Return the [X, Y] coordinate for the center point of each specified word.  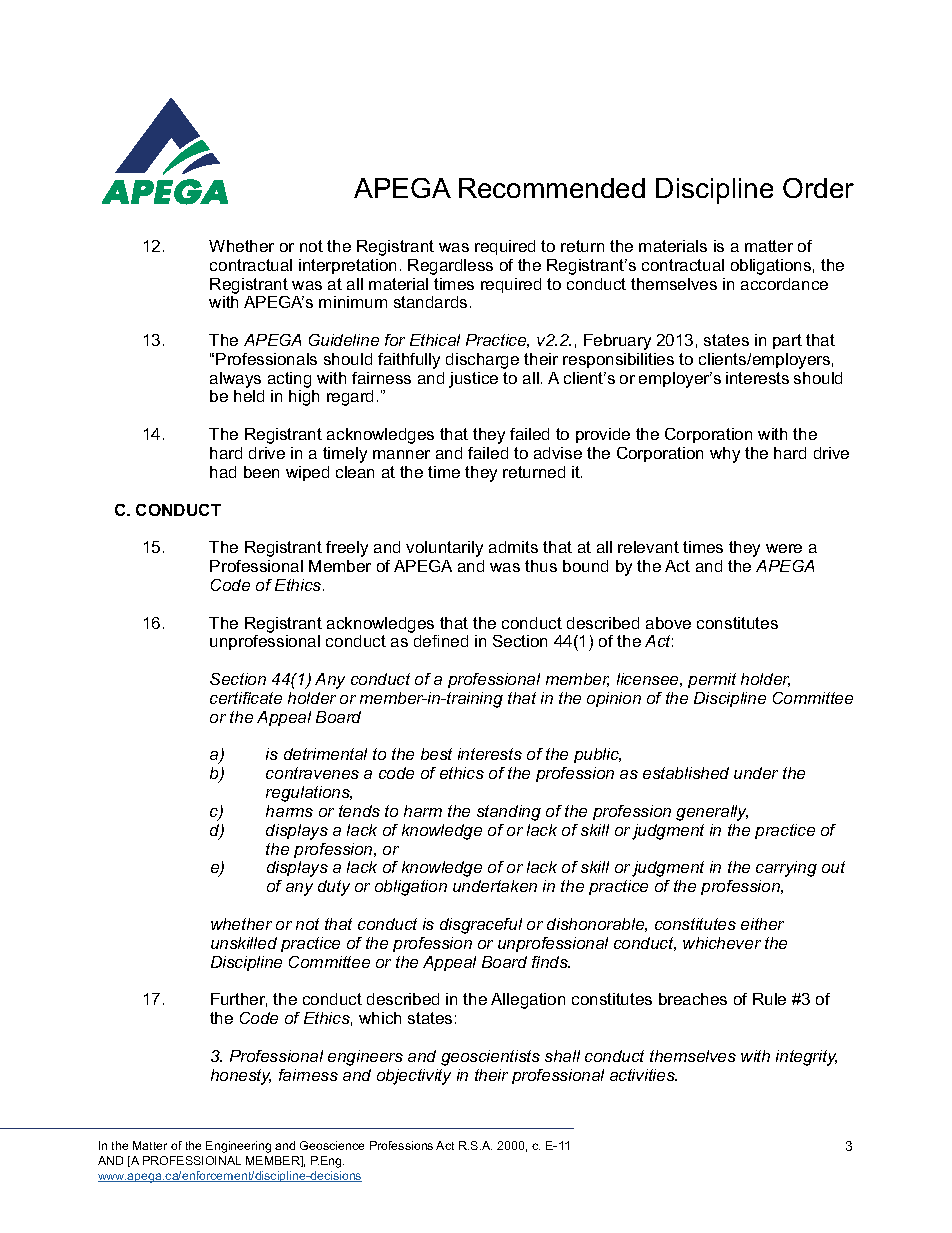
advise [558, 453]
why [725, 455]
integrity [806, 1058]
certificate [246, 698]
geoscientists [490, 1058]
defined [441, 641]
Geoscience [332, 1145]
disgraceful [481, 926]
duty [334, 888]
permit [712, 680]
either [762, 924]
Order [818, 188]
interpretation [347, 266]
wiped [307, 473]
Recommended [552, 188]
